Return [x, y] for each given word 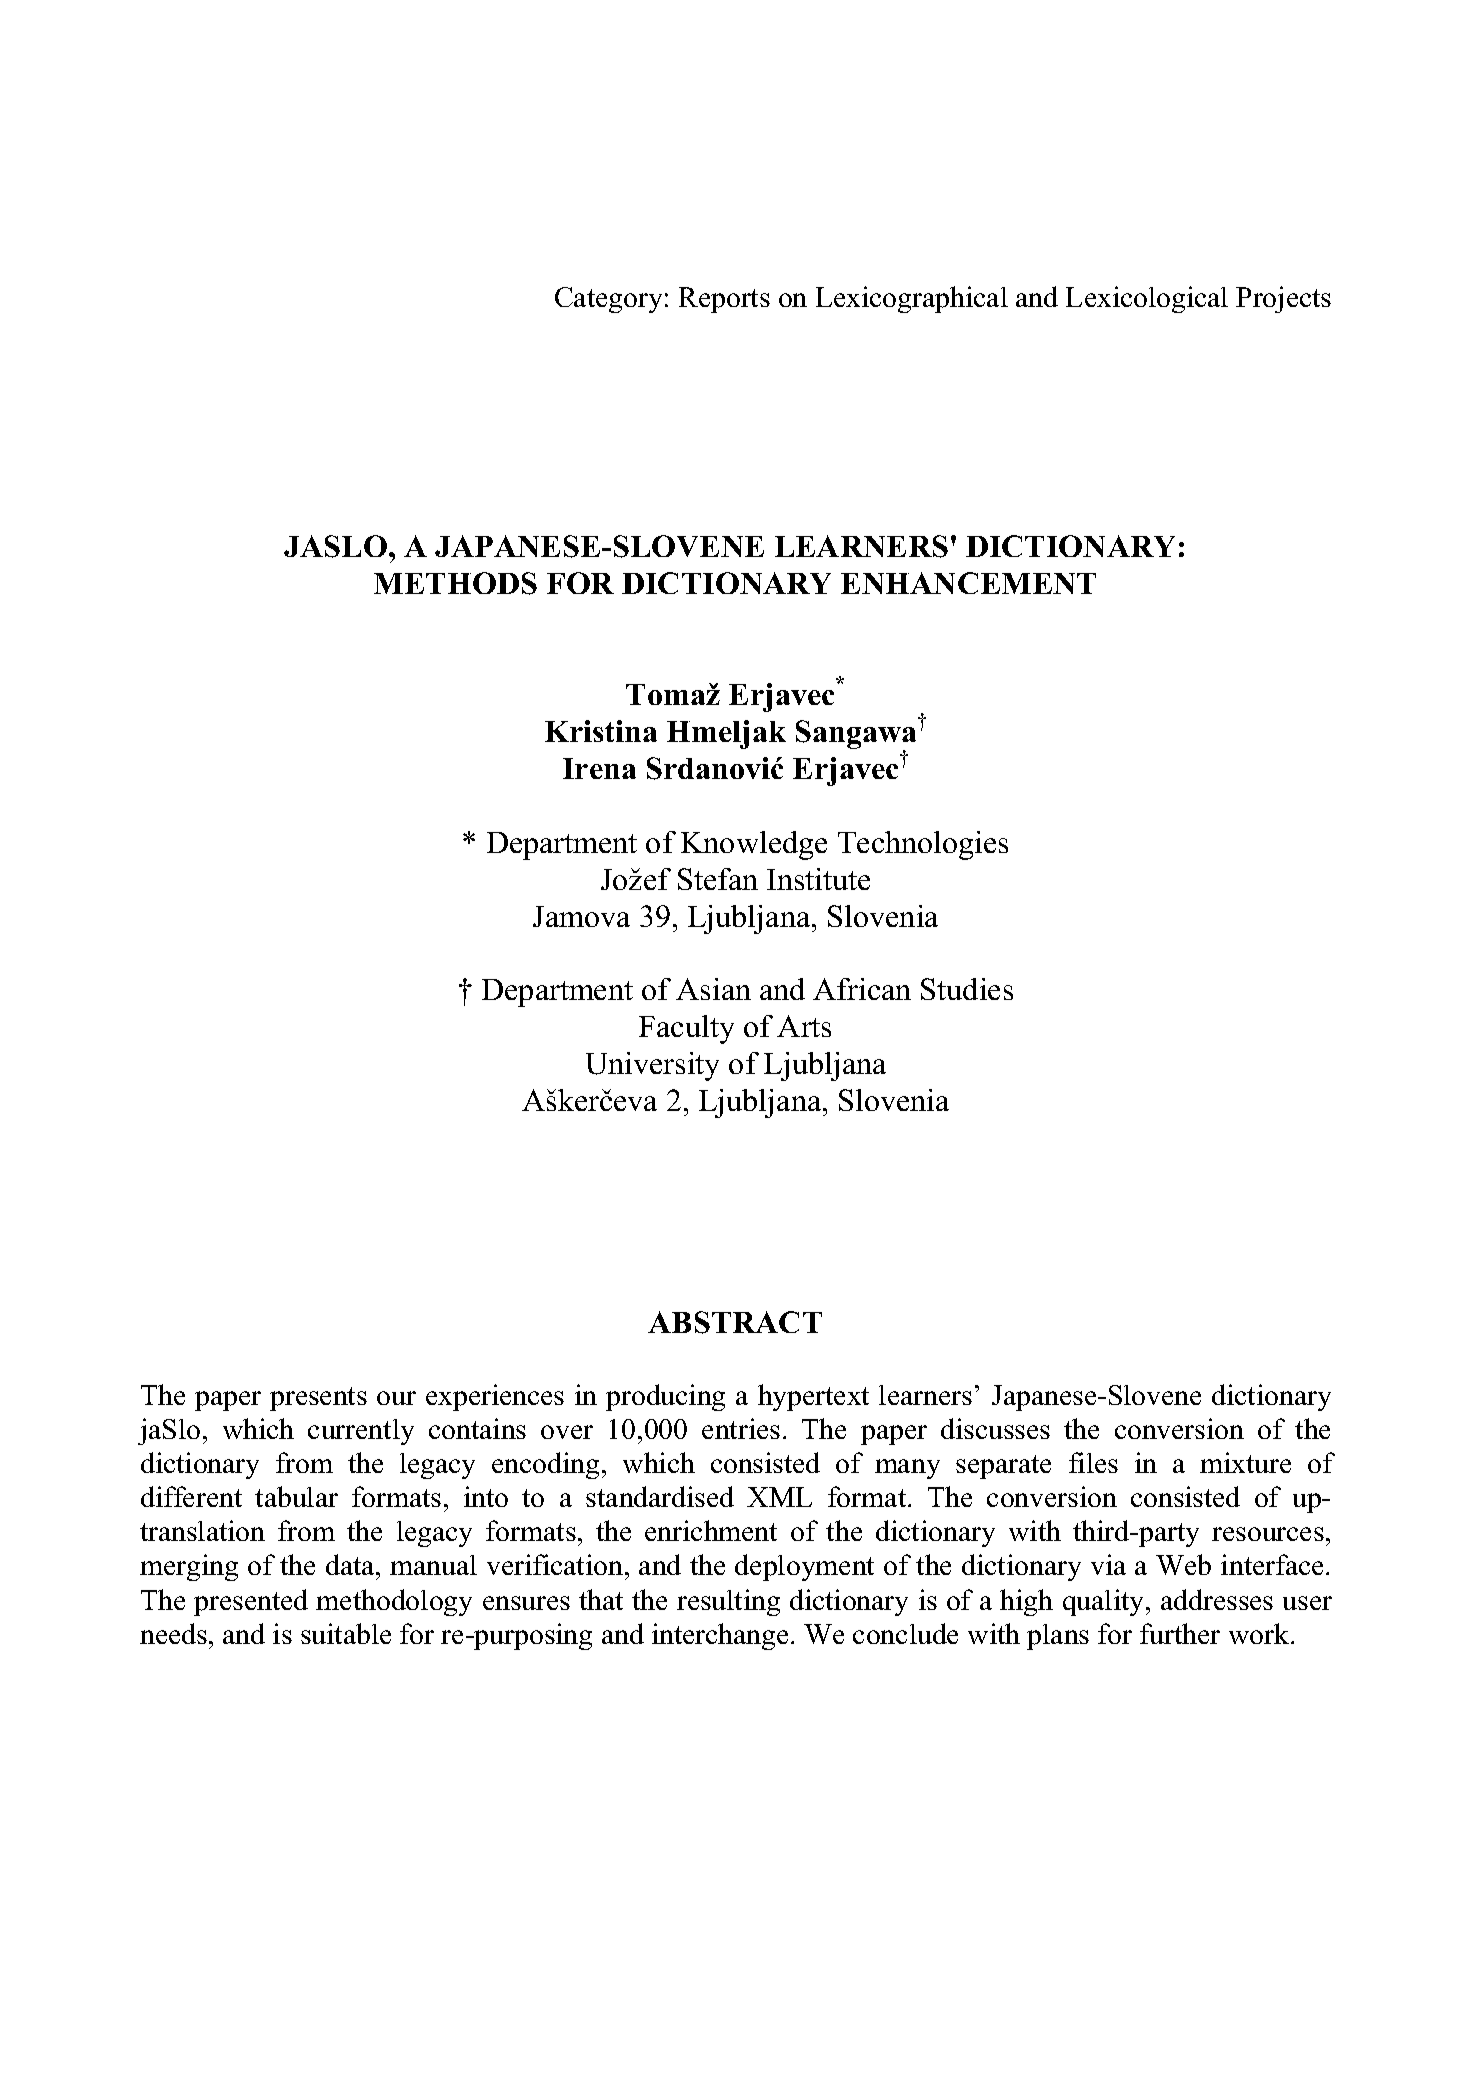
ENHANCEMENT [968, 583]
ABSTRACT [735, 1322]
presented [251, 1602]
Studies [967, 989]
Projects [1283, 299]
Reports [724, 300]
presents [318, 1399]
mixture [1245, 1462]
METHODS [455, 583]
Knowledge [754, 845]
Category [608, 300]
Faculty [686, 1029]
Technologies [923, 845]
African [862, 989]
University [652, 1066]
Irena [599, 768]
